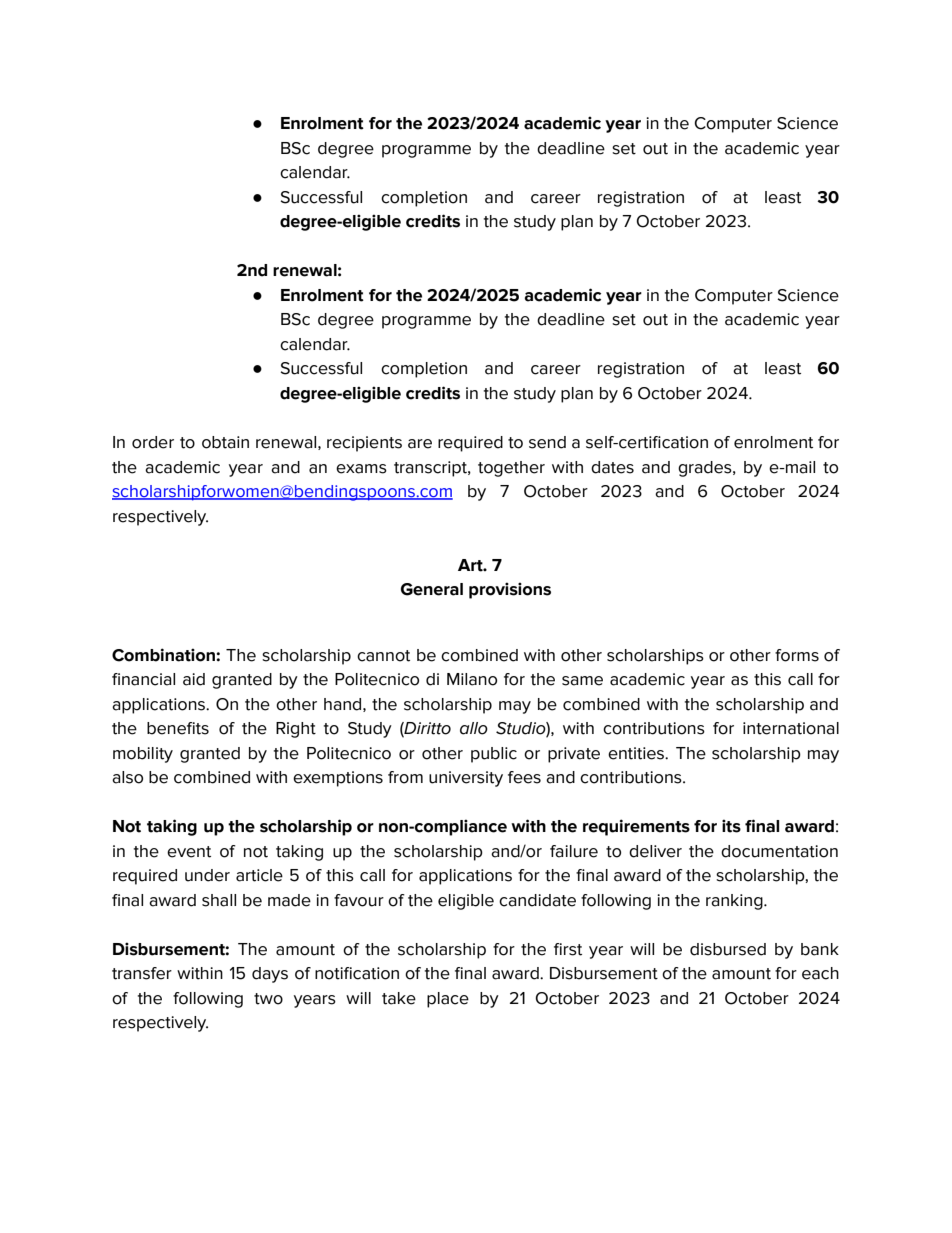  What do you see at coordinates (270, 975) in the screenshot?
I see `days` at bounding box center [270, 975].
